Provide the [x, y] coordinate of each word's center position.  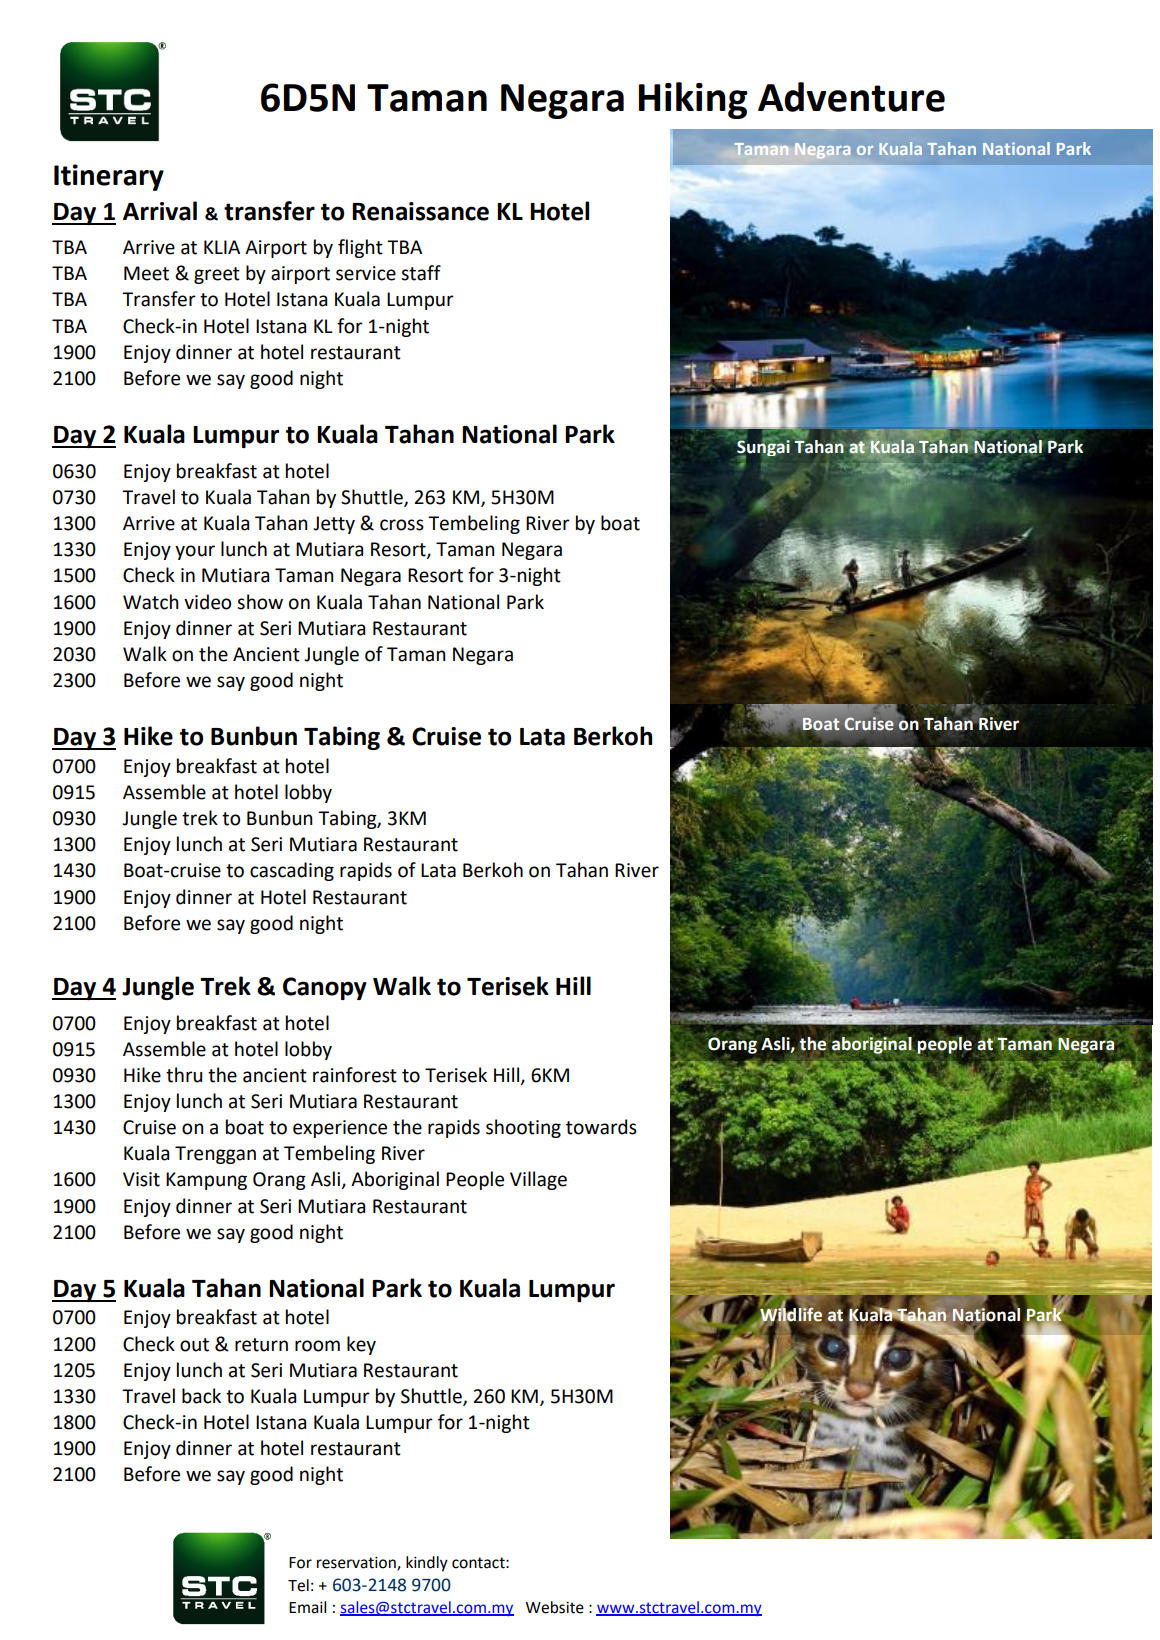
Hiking [693, 100]
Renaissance [420, 211]
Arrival [160, 211]
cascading [292, 871]
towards [601, 1127]
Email [307, 1607]
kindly [427, 1564]
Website [555, 1607]
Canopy [325, 988]
